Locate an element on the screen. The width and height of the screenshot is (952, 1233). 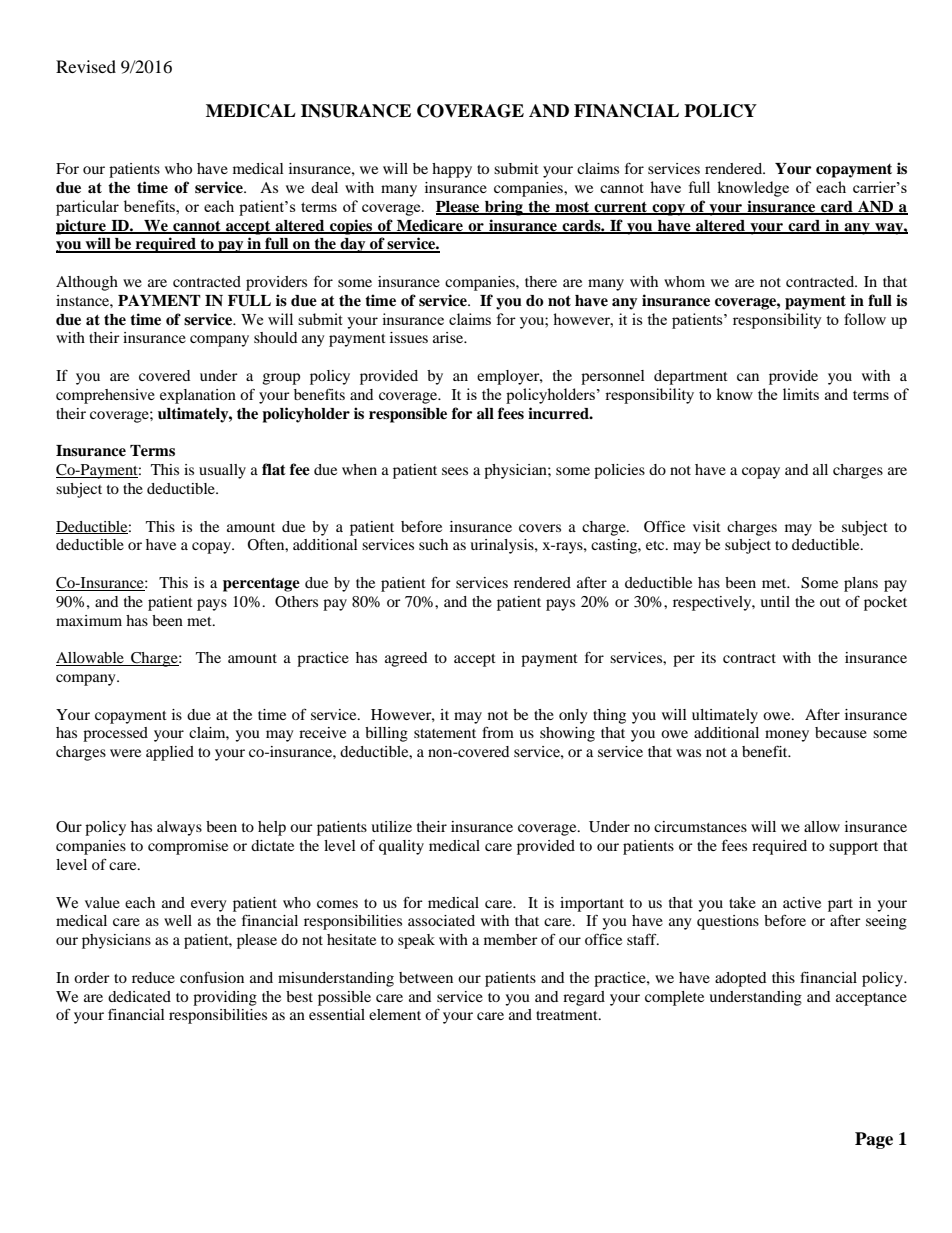
treatment is located at coordinates (568, 1015).
